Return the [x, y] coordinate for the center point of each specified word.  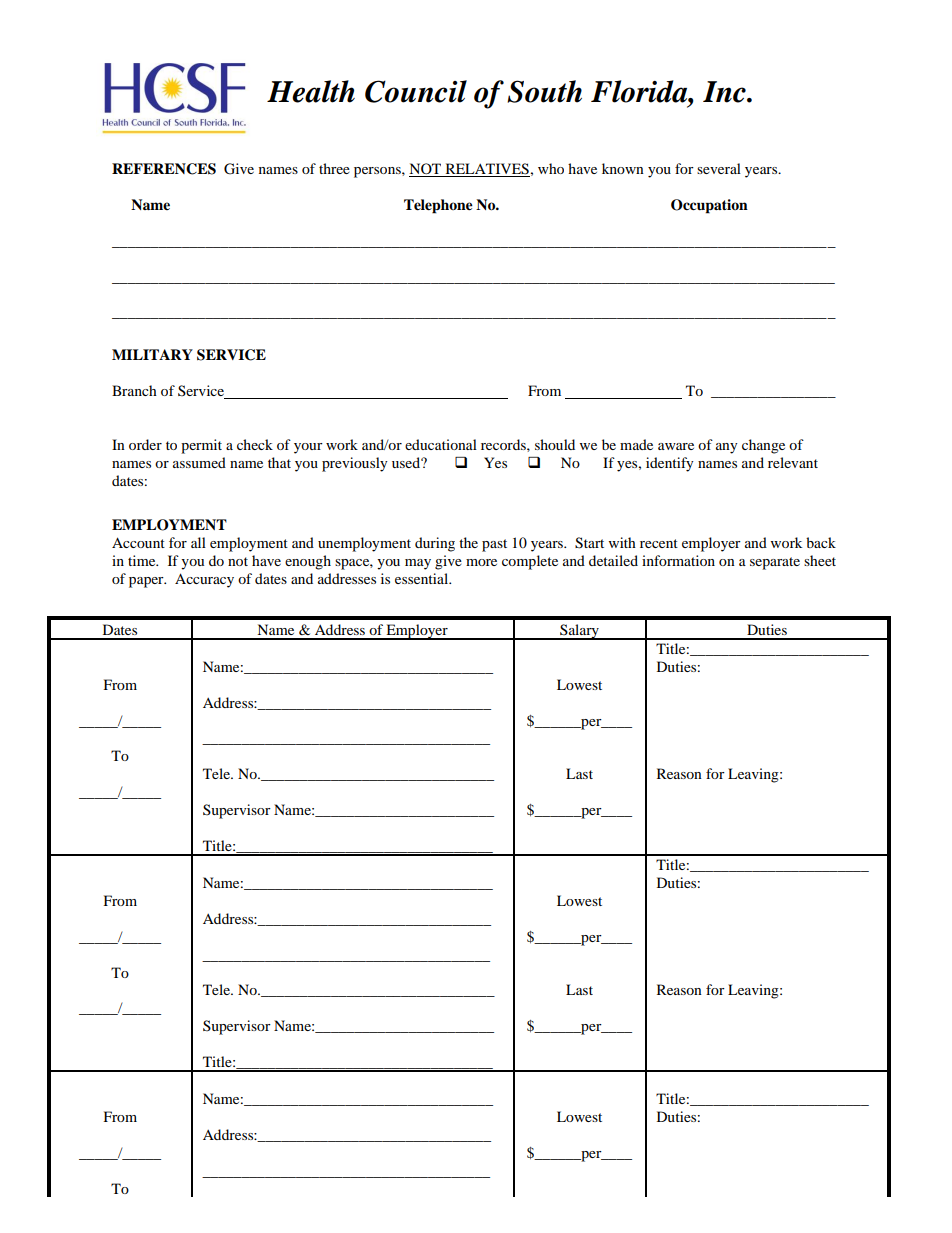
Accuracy [204, 580]
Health [311, 91]
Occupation [709, 206]
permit [201, 446]
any [727, 448]
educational [441, 444]
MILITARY [152, 354]
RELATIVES [486, 170]
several [719, 168]
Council [416, 91]
